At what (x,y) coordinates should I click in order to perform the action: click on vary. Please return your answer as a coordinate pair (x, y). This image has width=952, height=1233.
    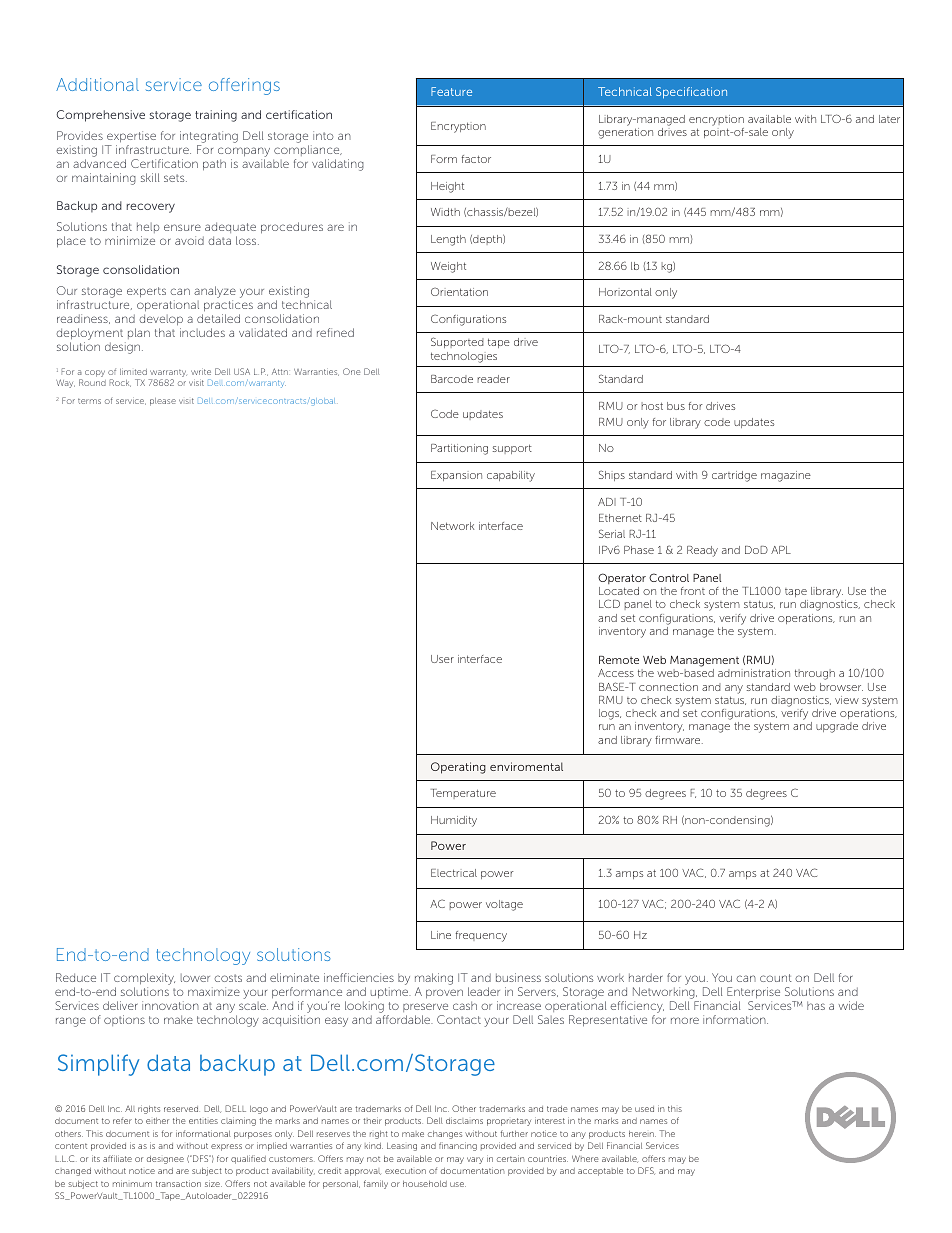
    Looking at the image, I should click on (475, 1160).
